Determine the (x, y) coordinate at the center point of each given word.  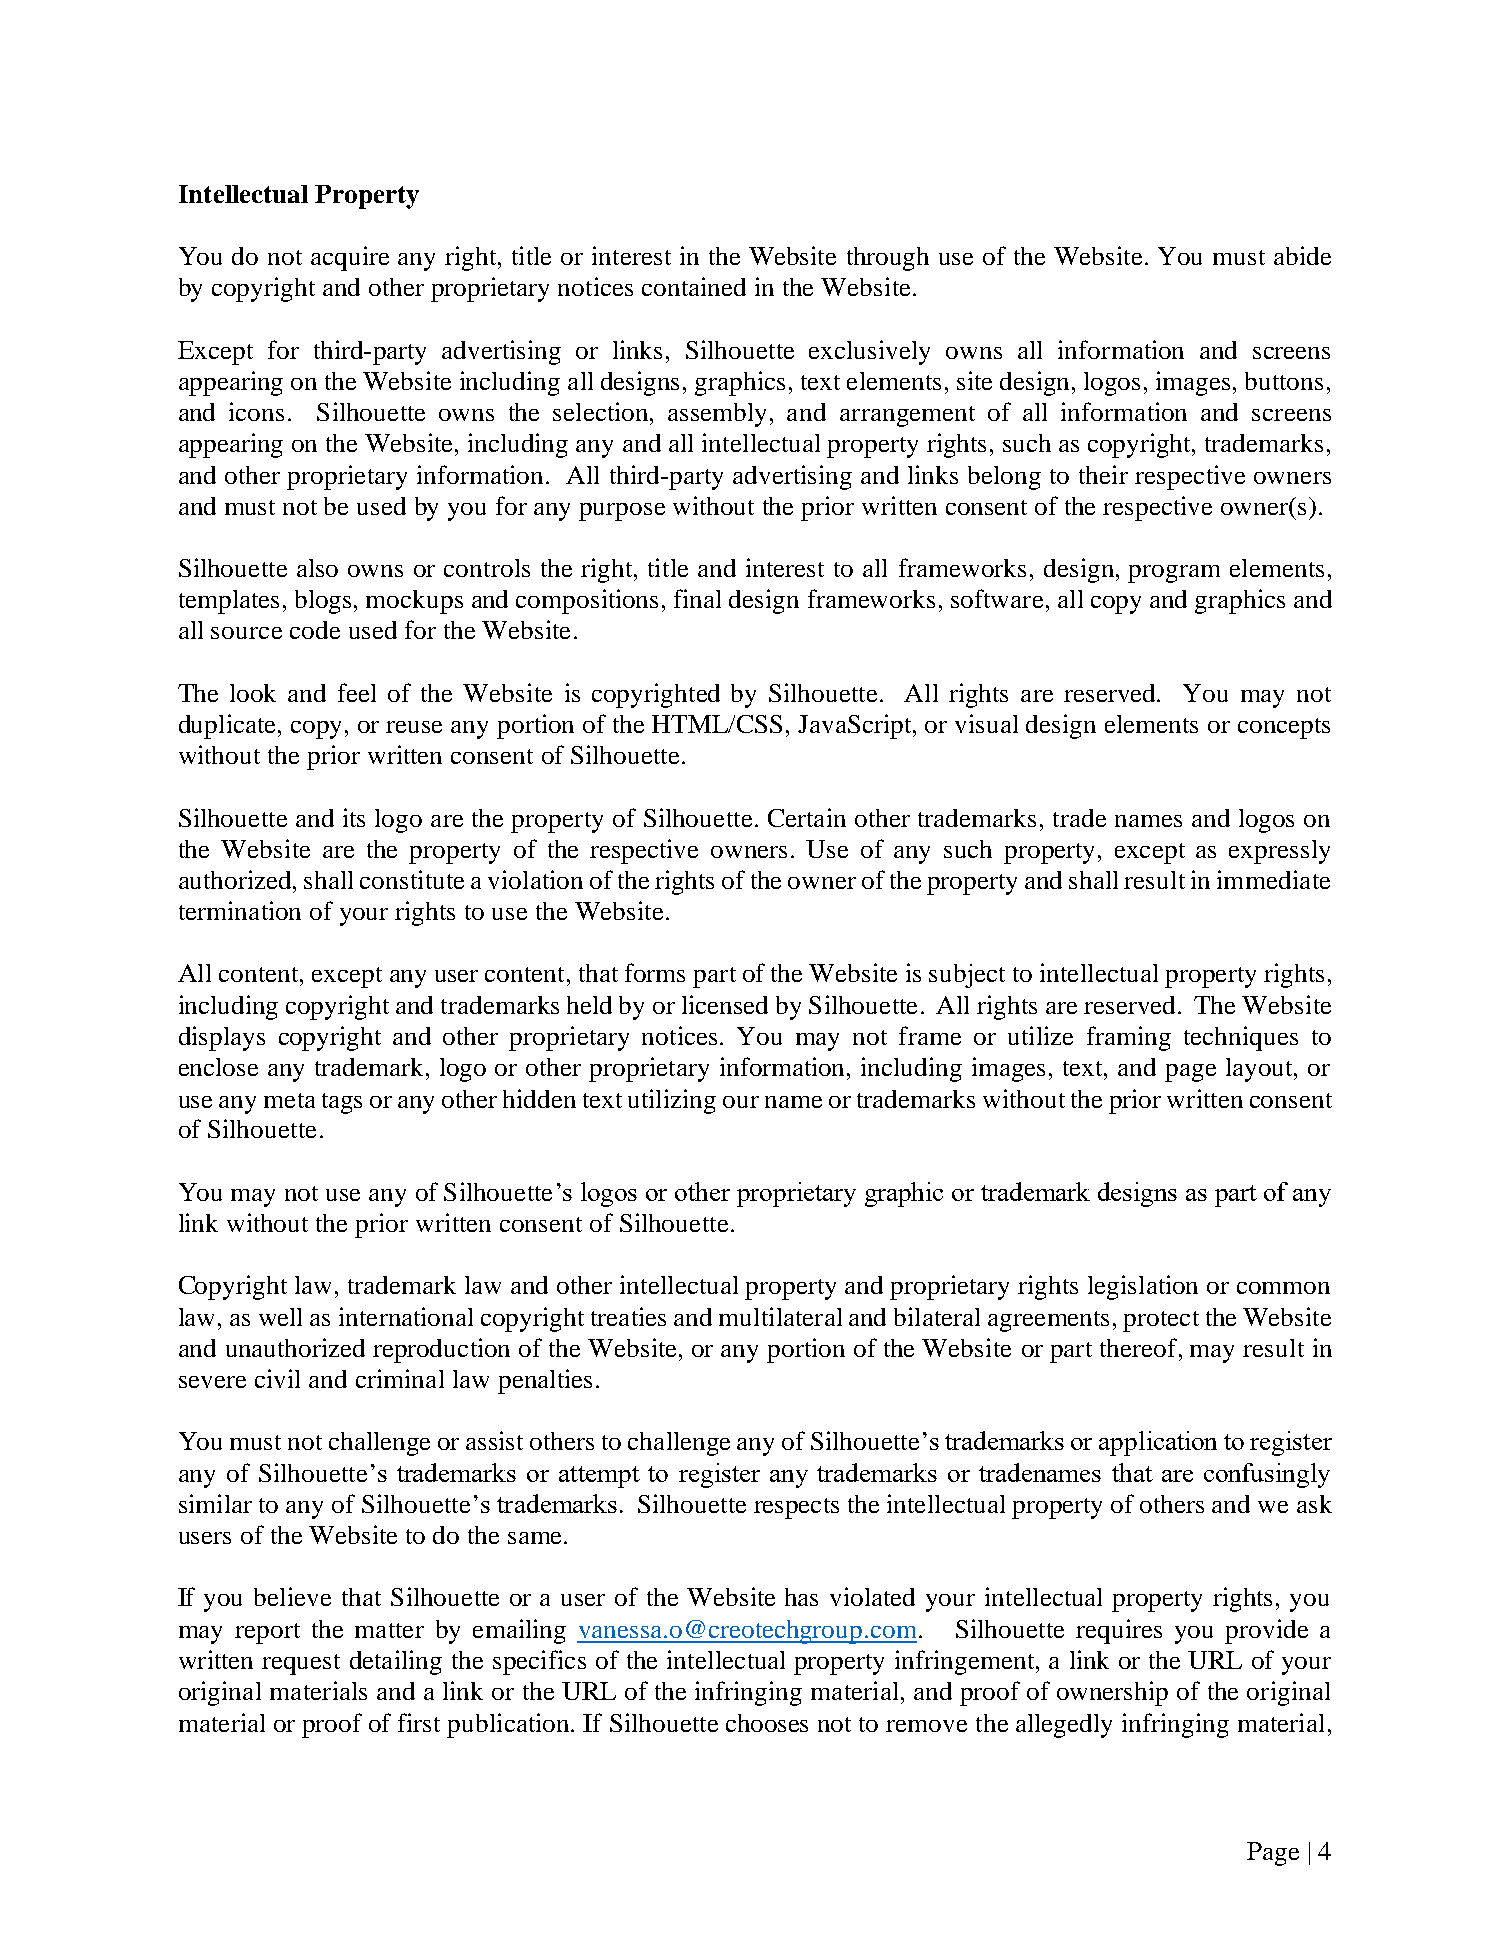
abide (1302, 255)
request (301, 1664)
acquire (350, 258)
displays (222, 1038)
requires (1119, 1631)
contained (694, 286)
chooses (767, 1723)
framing (1129, 1038)
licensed (725, 1004)
